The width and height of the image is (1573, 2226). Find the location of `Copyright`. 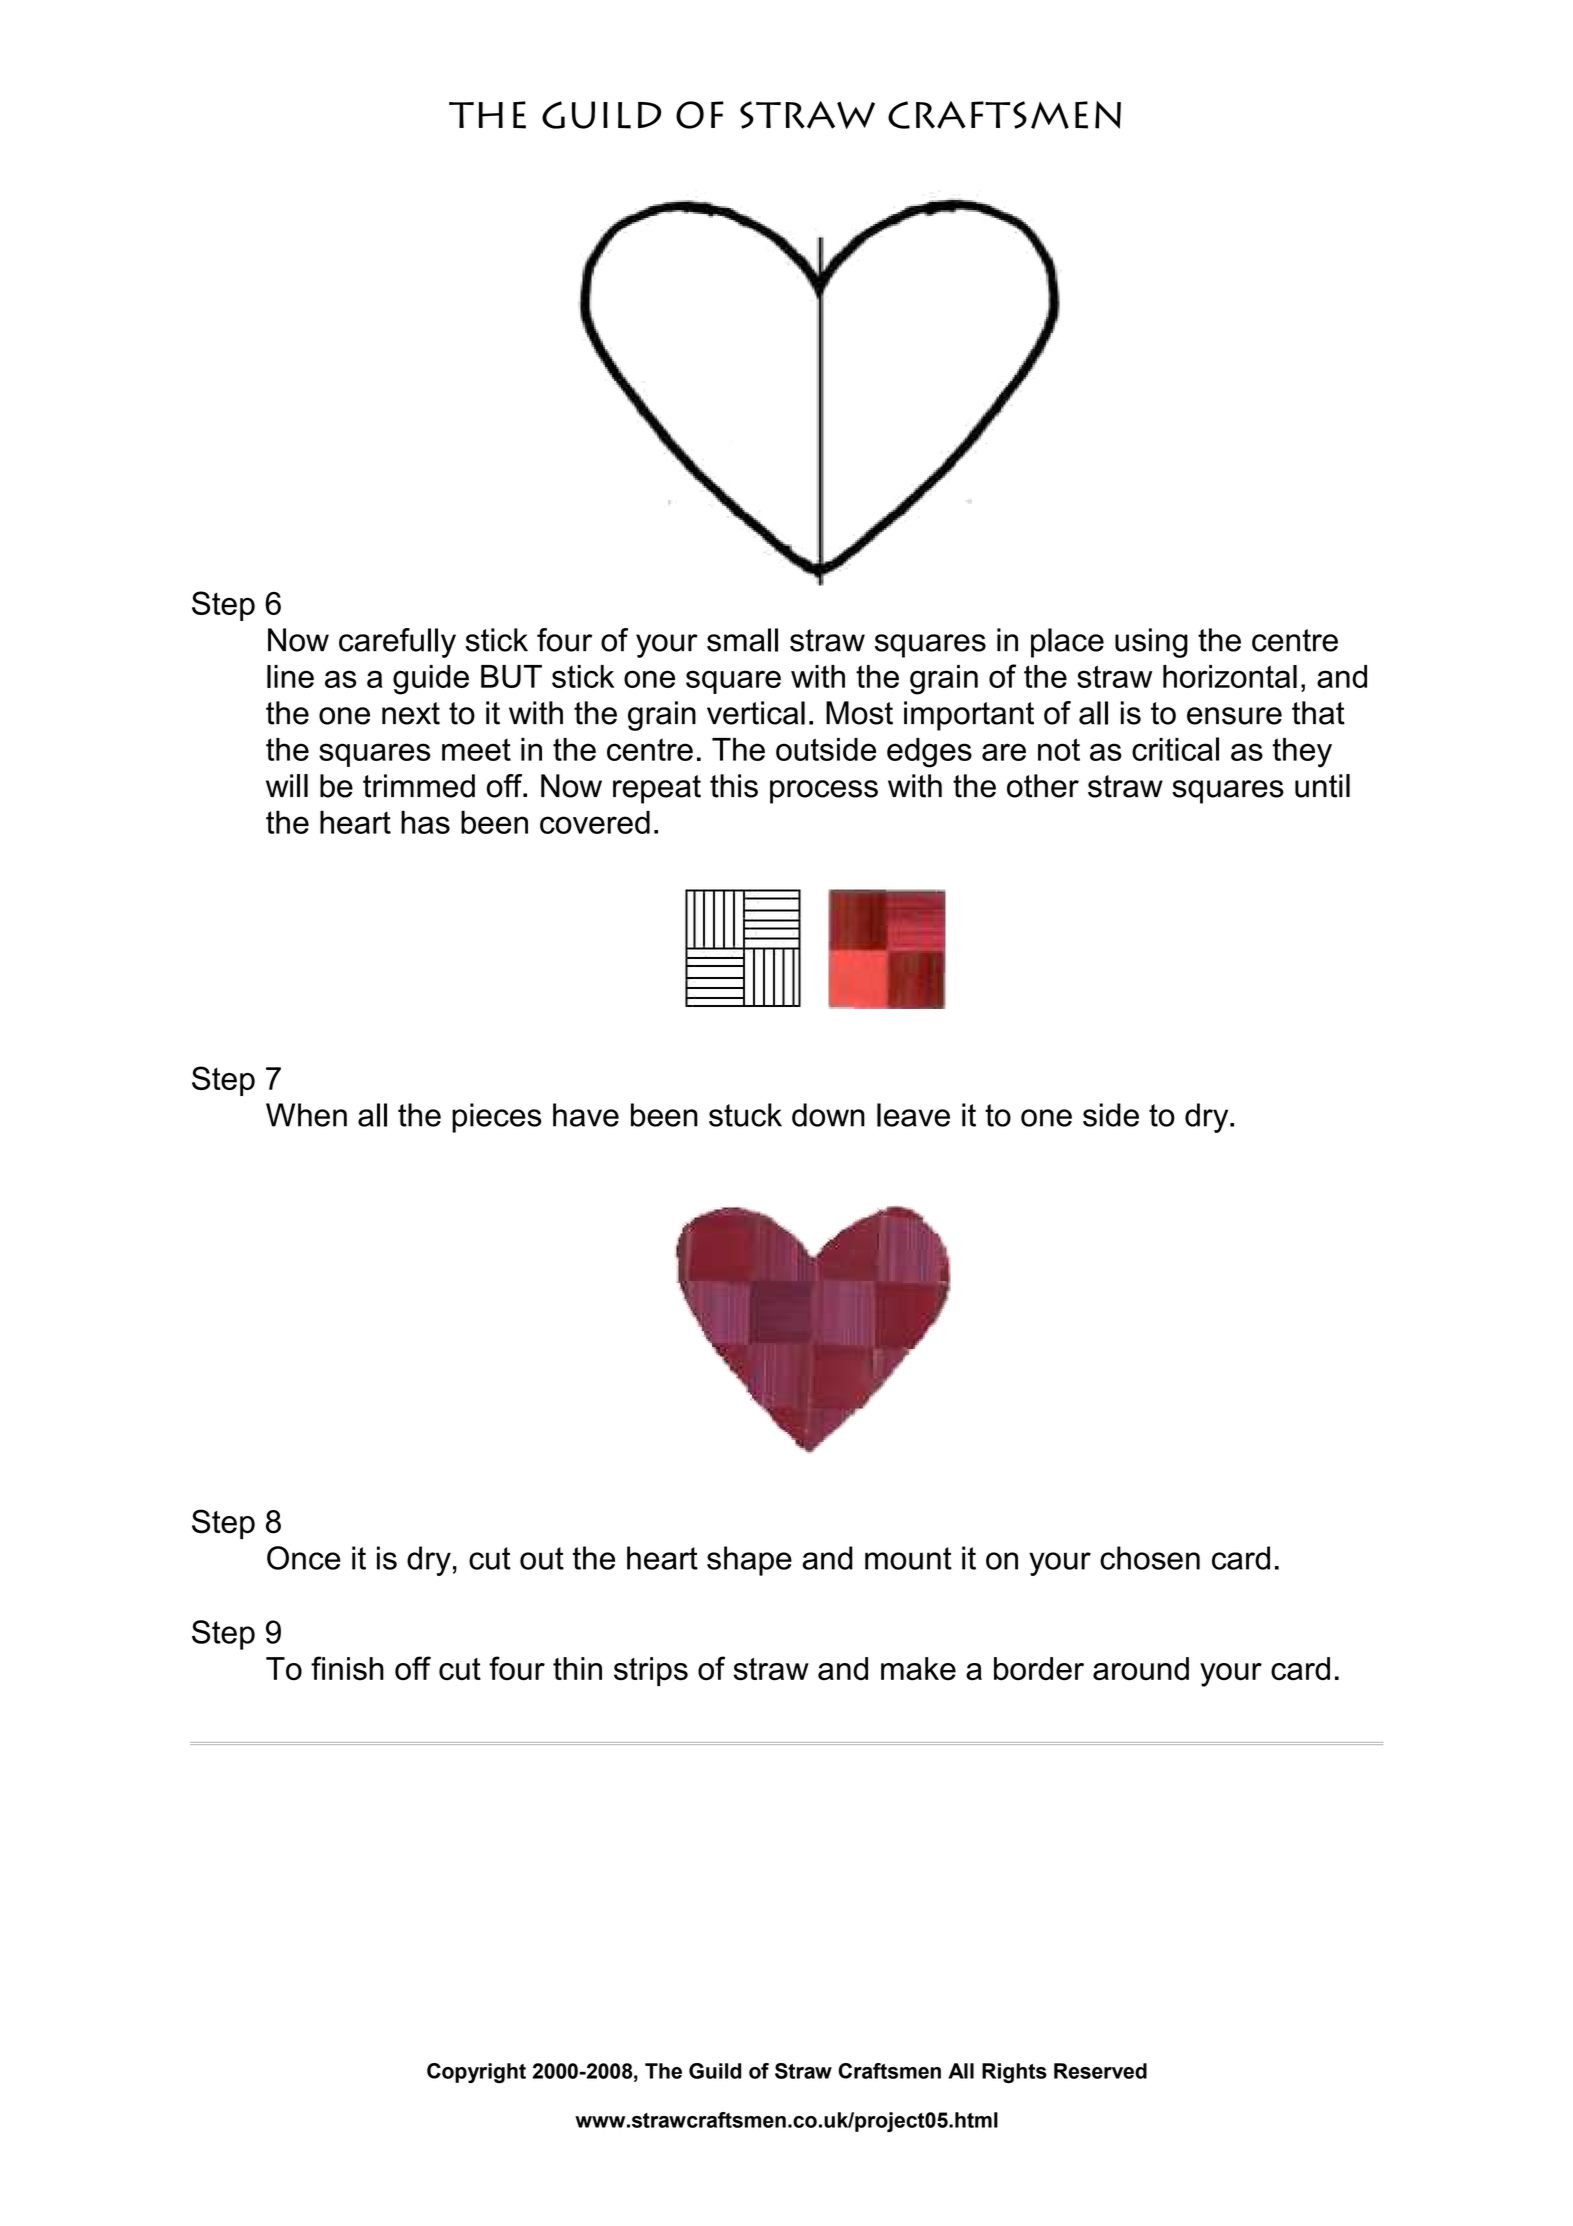

Copyright is located at coordinates (476, 2073).
